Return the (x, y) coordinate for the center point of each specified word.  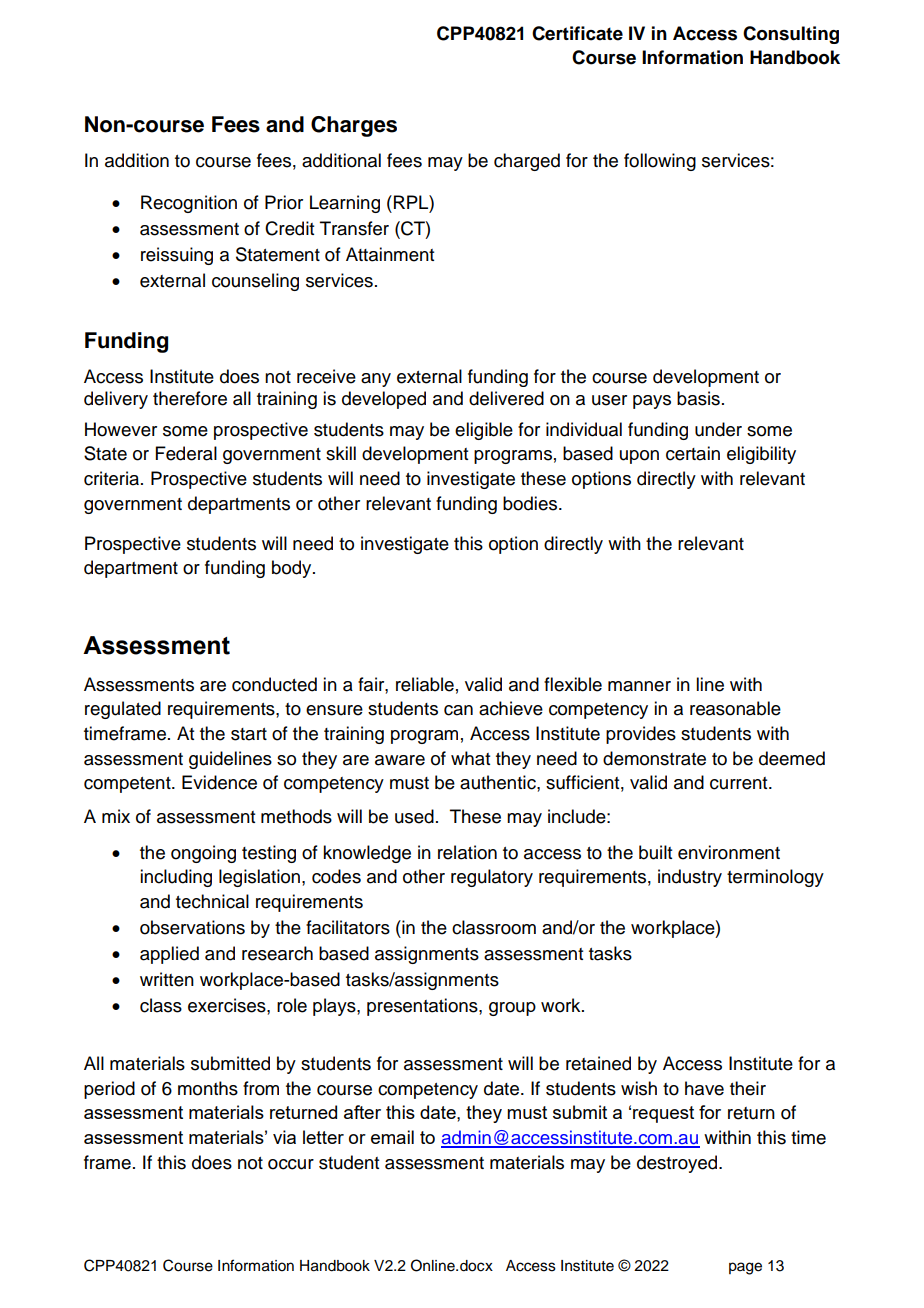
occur (291, 1164)
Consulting (791, 35)
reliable (425, 684)
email (392, 1137)
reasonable (735, 708)
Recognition (189, 204)
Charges (354, 126)
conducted (274, 684)
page (745, 1268)
